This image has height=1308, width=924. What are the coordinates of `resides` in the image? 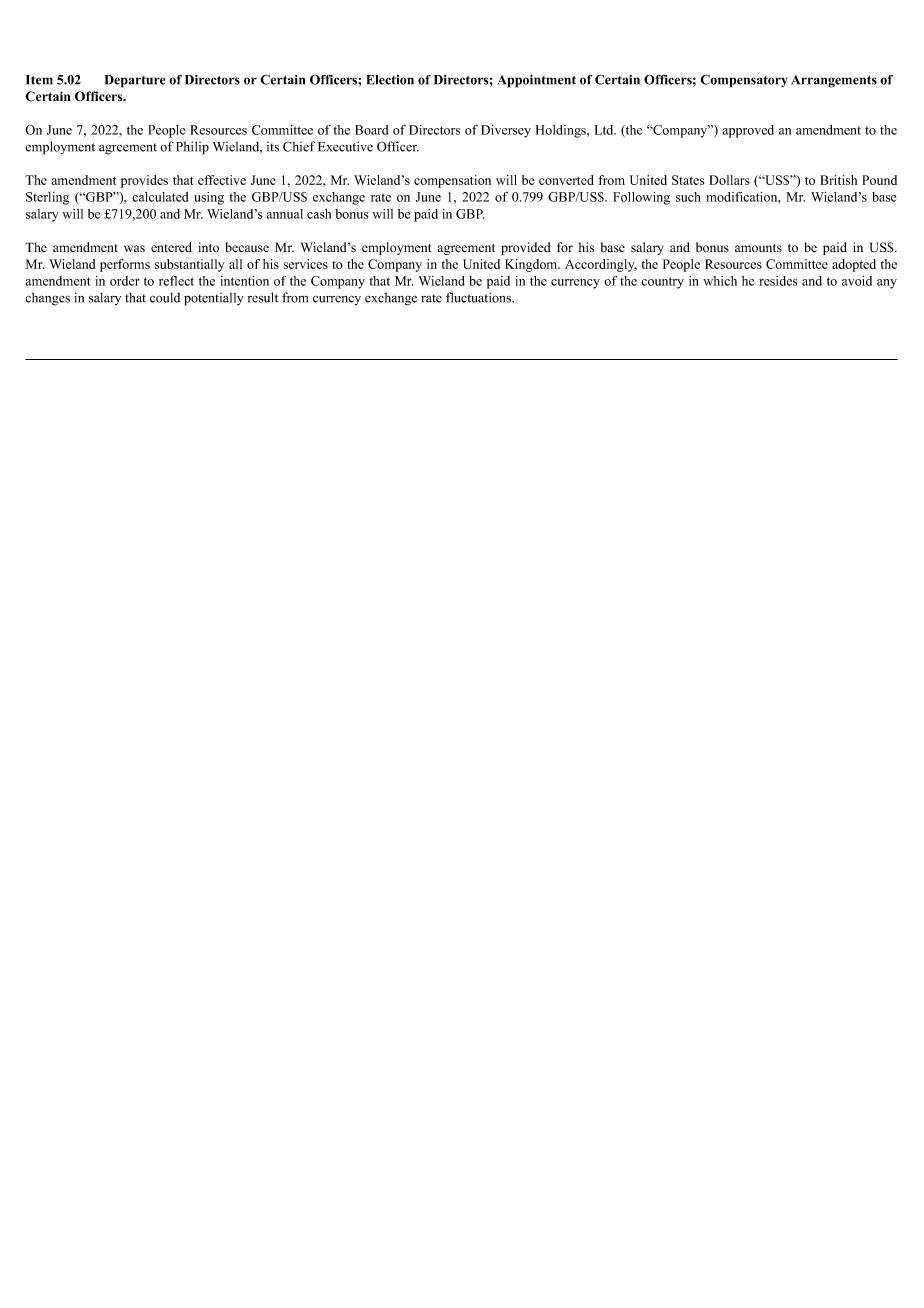 It's located at (778, 281).
